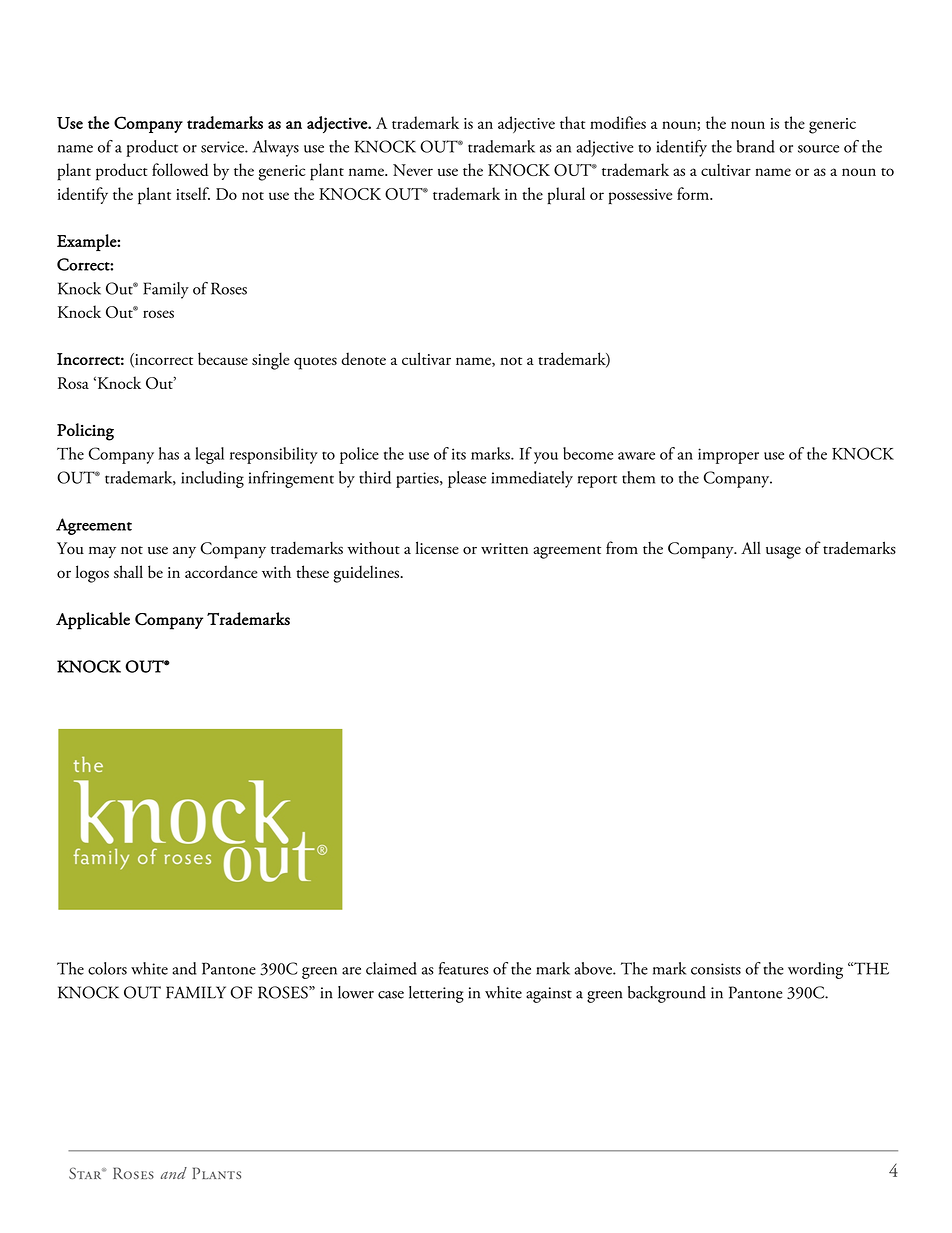 Image resolution: width=952 pixels, height=1233 pixels. What do you see at coordinates (437, 548) in the screenshot?
I see `license` at bounding box center [437, 548].
